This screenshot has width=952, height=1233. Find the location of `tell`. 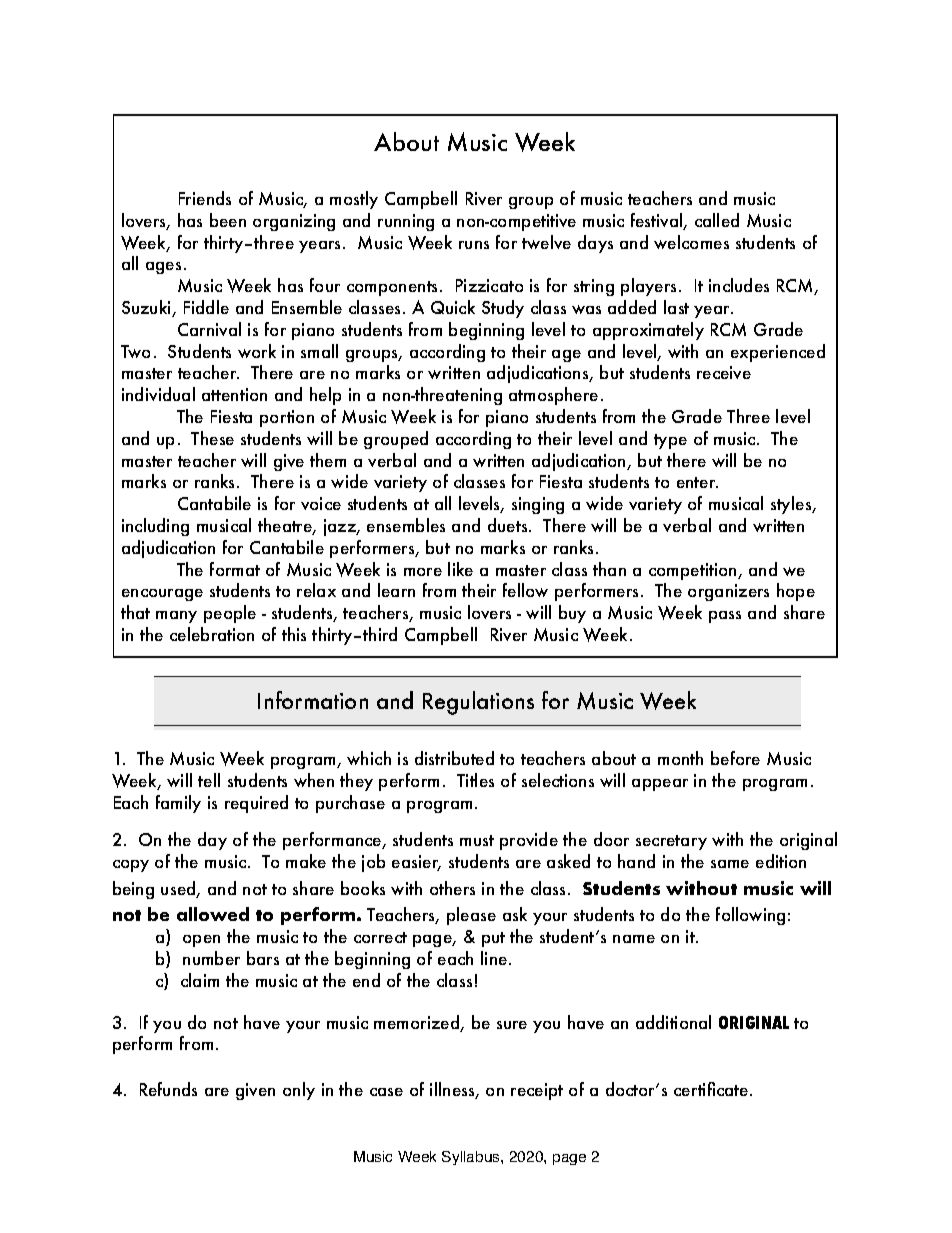

tell is located at coordinates (209, 780).
